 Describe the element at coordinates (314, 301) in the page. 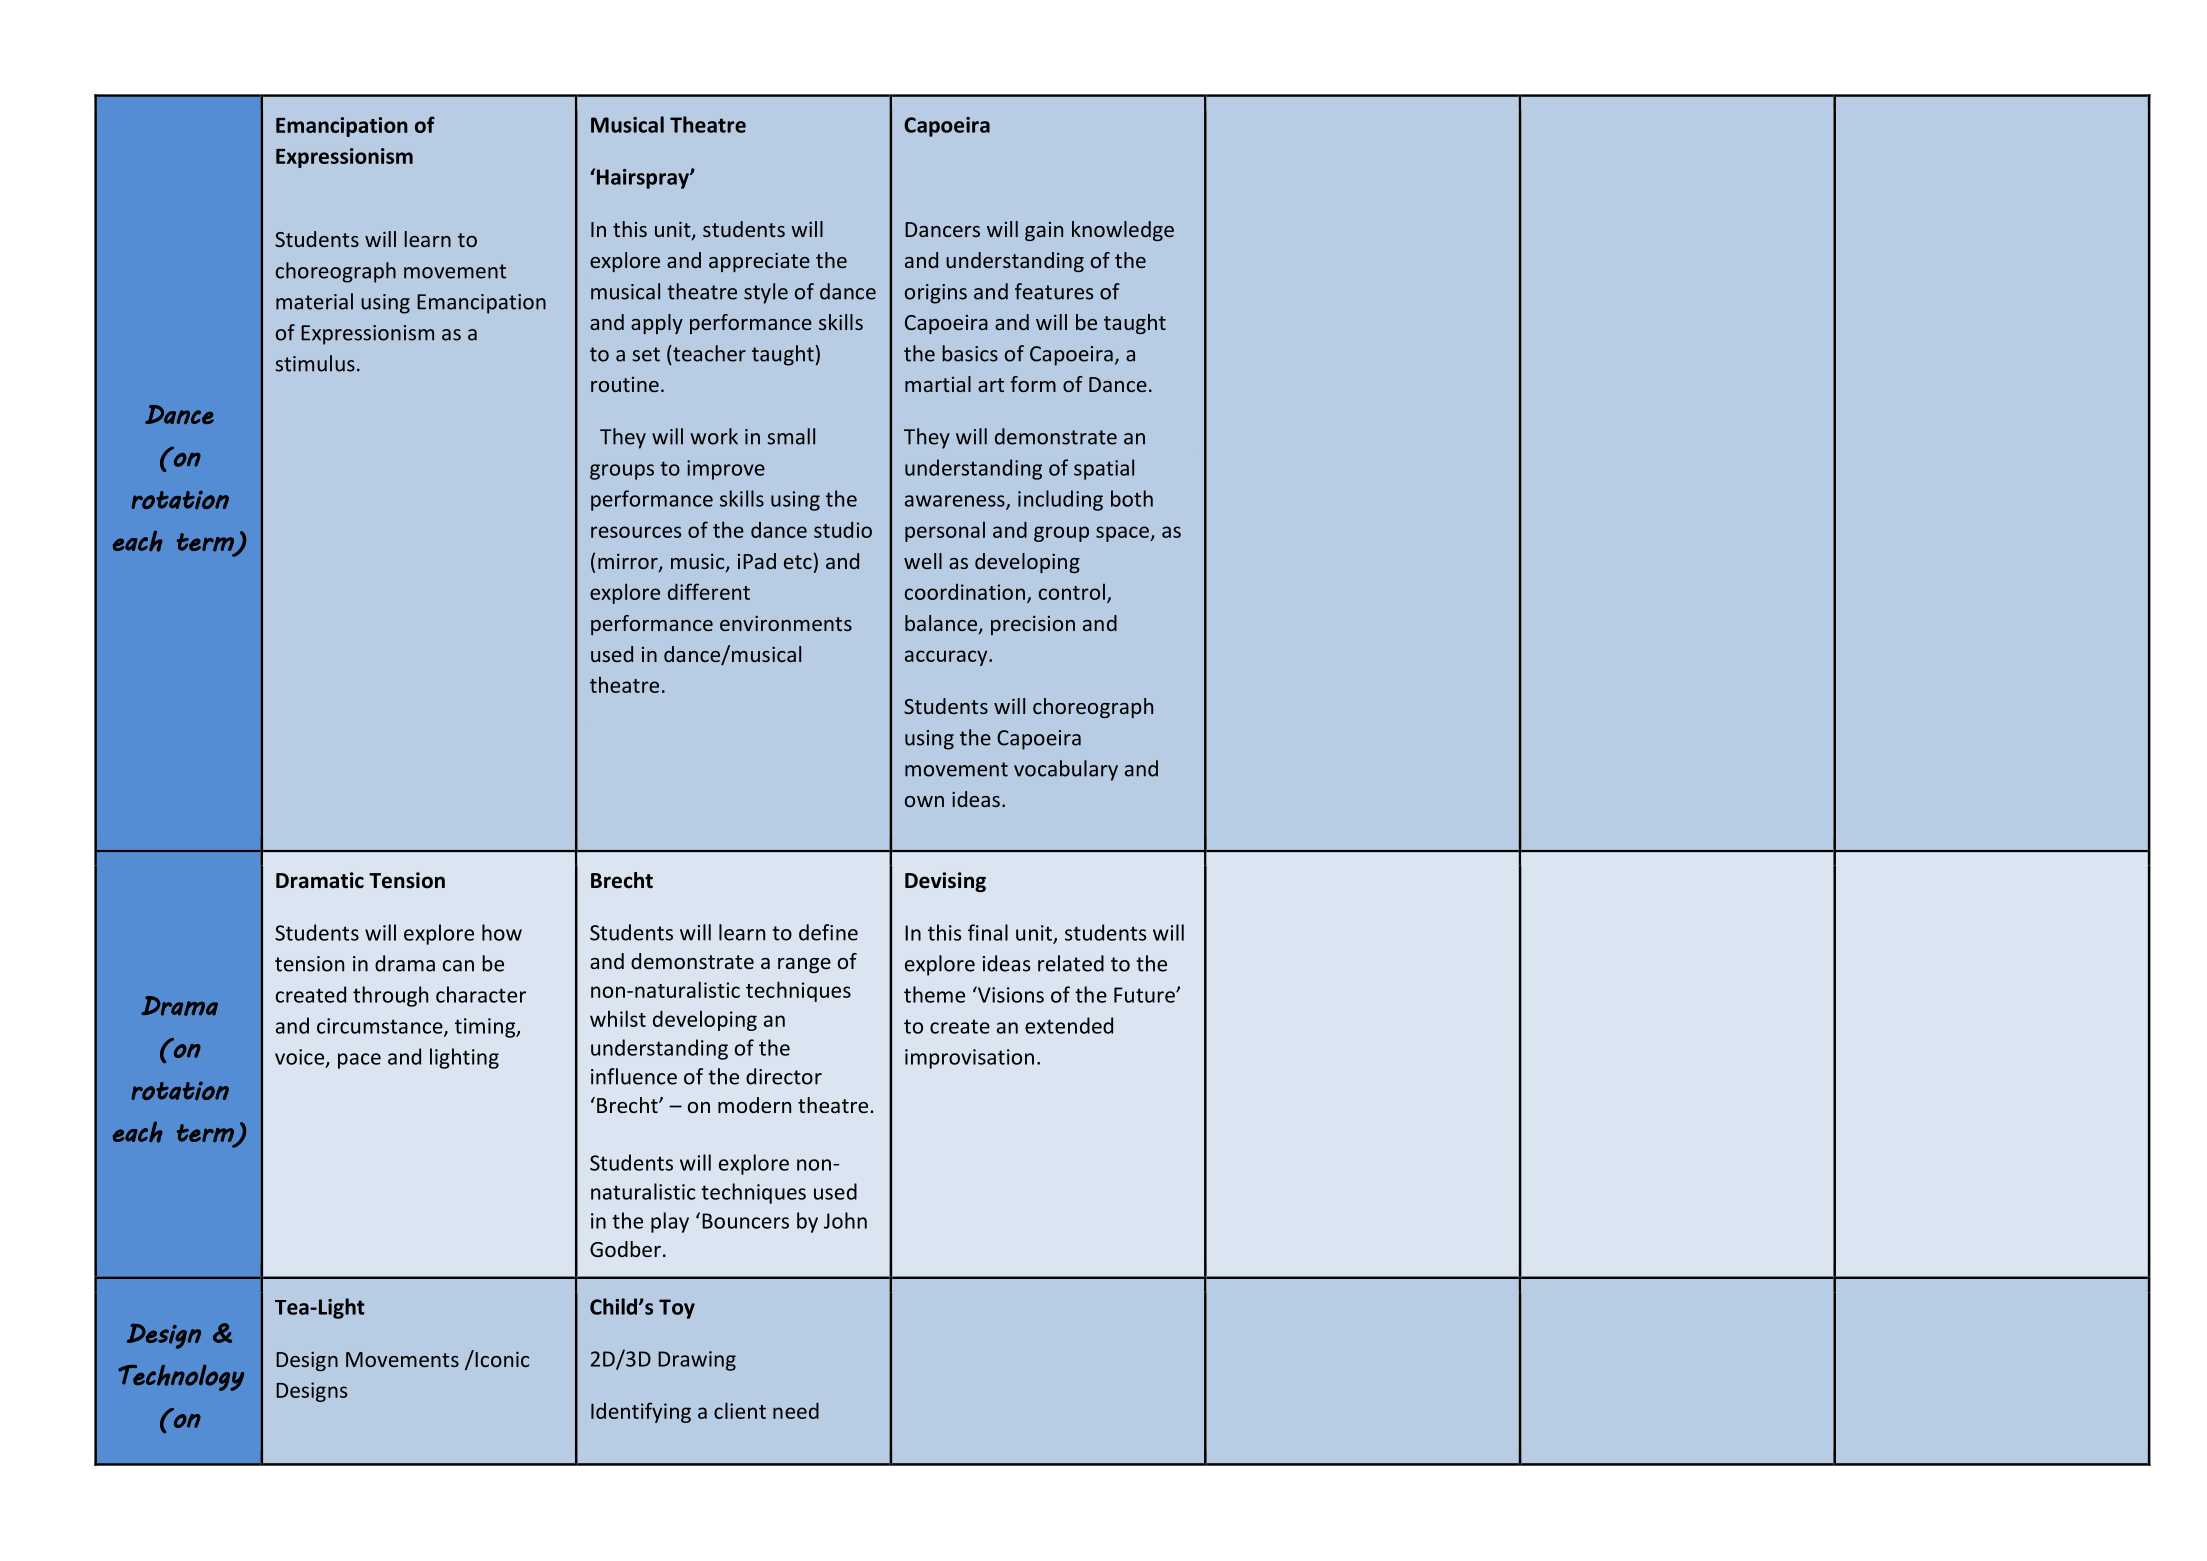

I see `material` at that location.
